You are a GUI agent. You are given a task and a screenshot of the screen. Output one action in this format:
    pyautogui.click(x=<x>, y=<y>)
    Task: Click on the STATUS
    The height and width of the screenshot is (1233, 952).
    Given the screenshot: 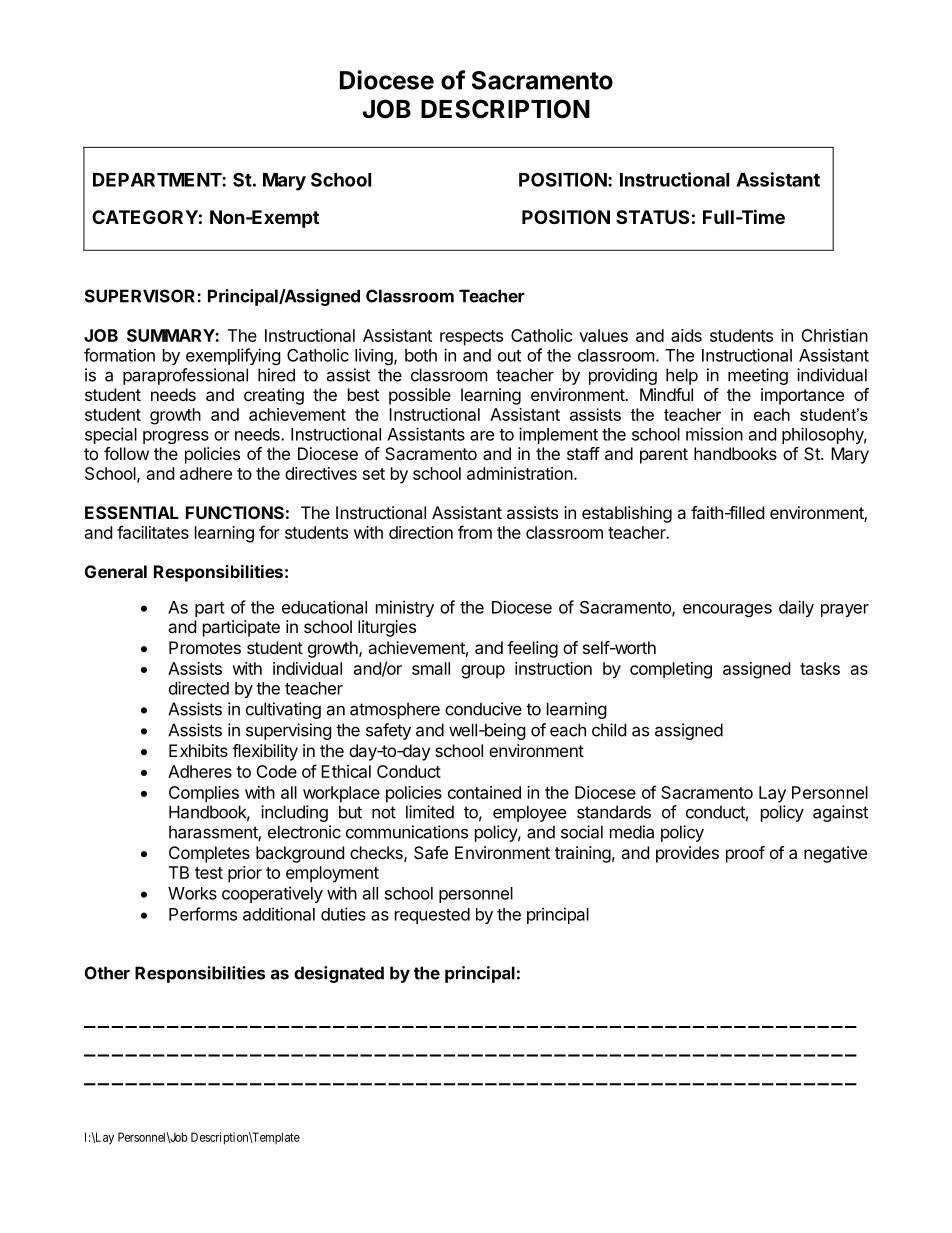 What is the action you would take?
    pyautogui.click(x=652, y=217)
